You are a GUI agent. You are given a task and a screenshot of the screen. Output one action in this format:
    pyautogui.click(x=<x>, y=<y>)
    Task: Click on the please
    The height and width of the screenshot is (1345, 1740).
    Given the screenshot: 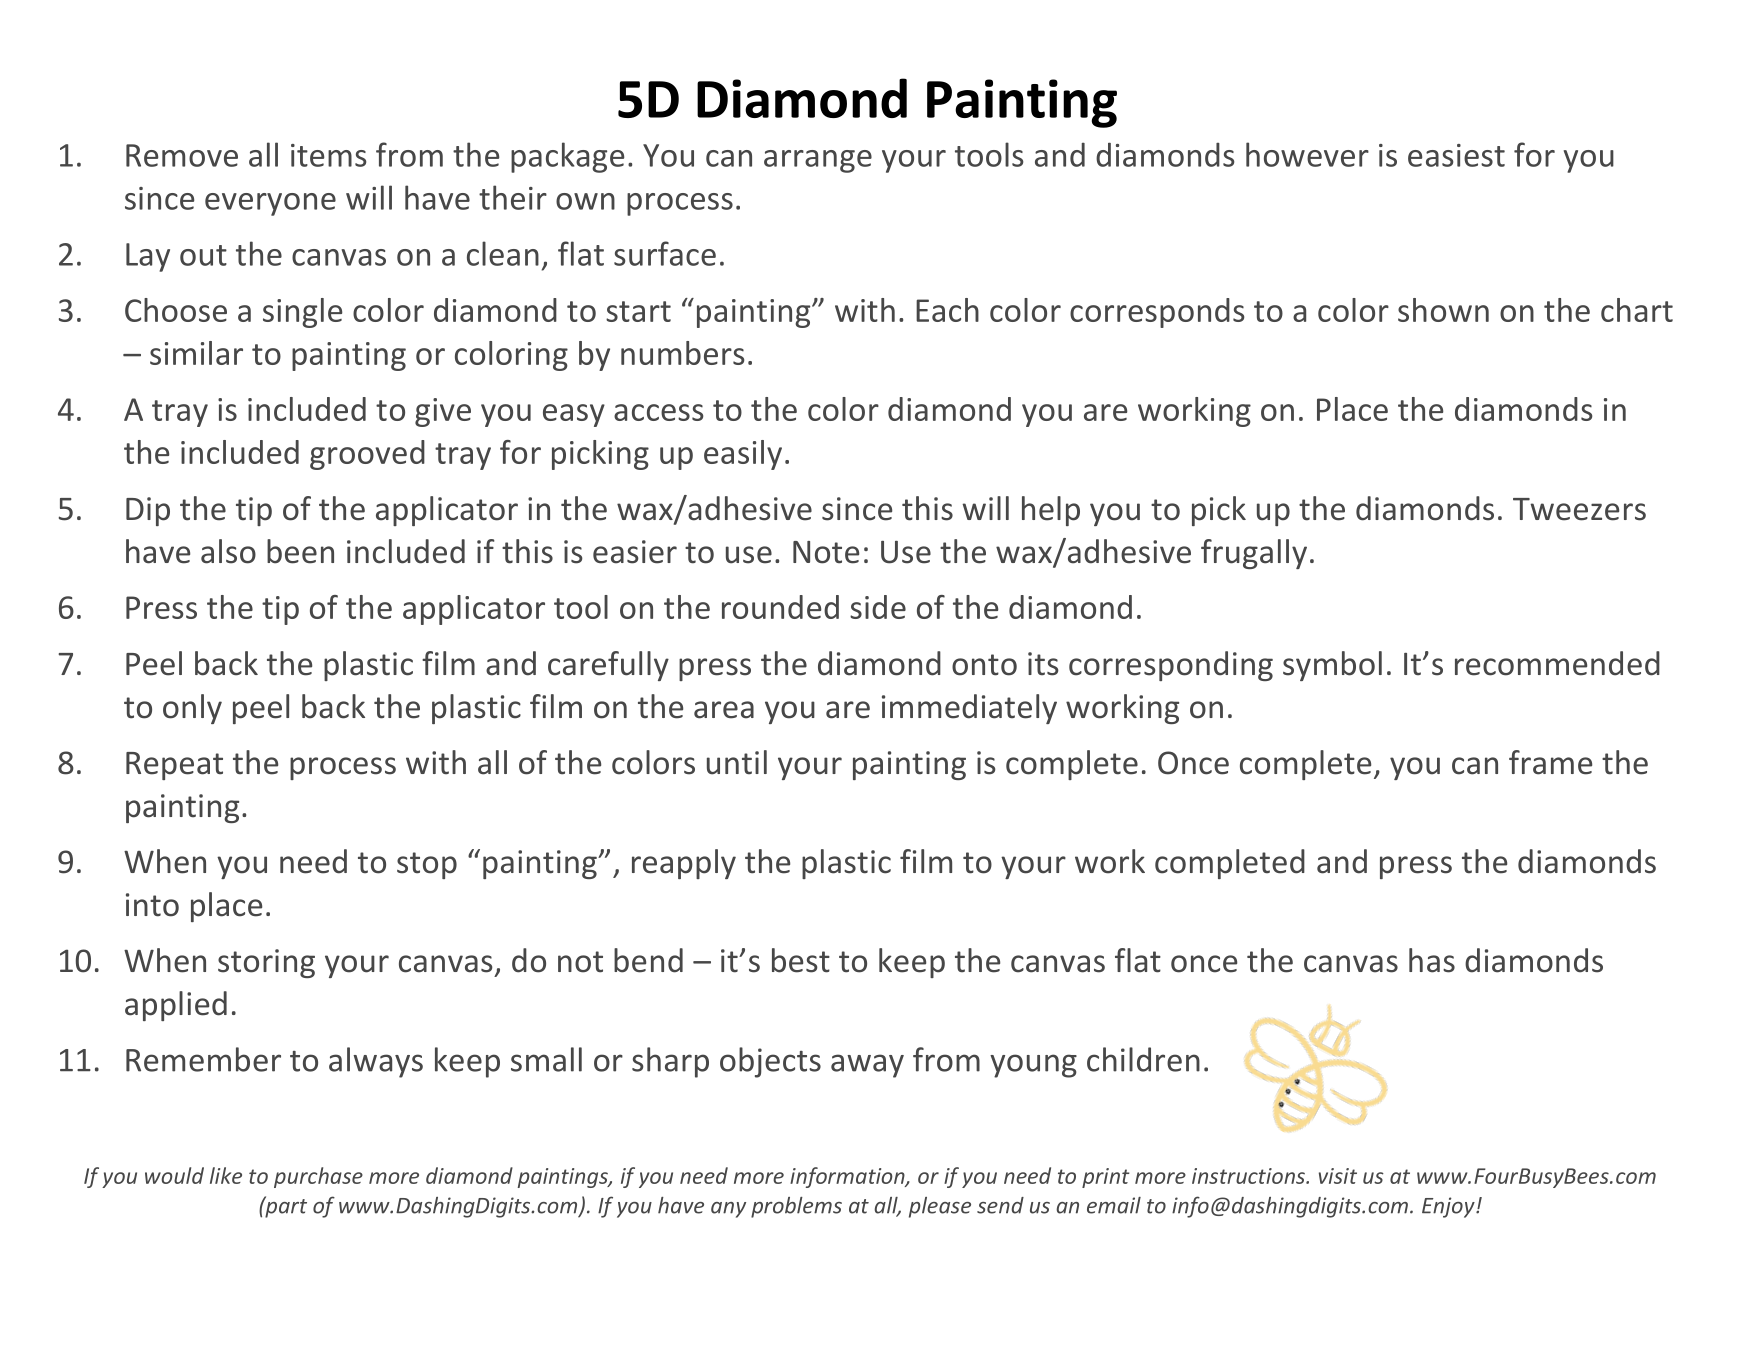 What is the action you would take?
    pyautogui.click(x=940, y=1207)
